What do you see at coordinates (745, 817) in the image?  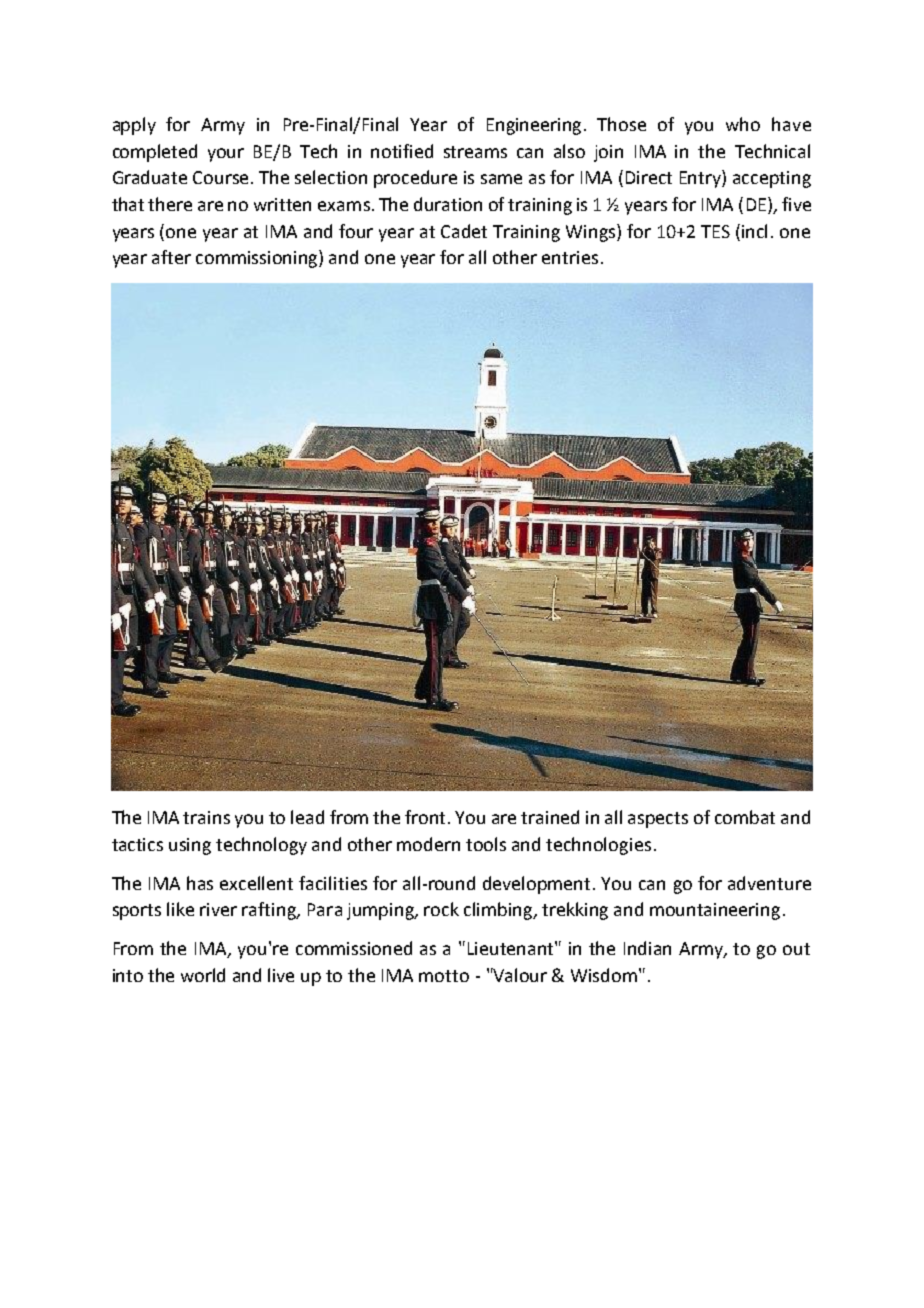 I see `combat` at bounding box center [745, 817].
